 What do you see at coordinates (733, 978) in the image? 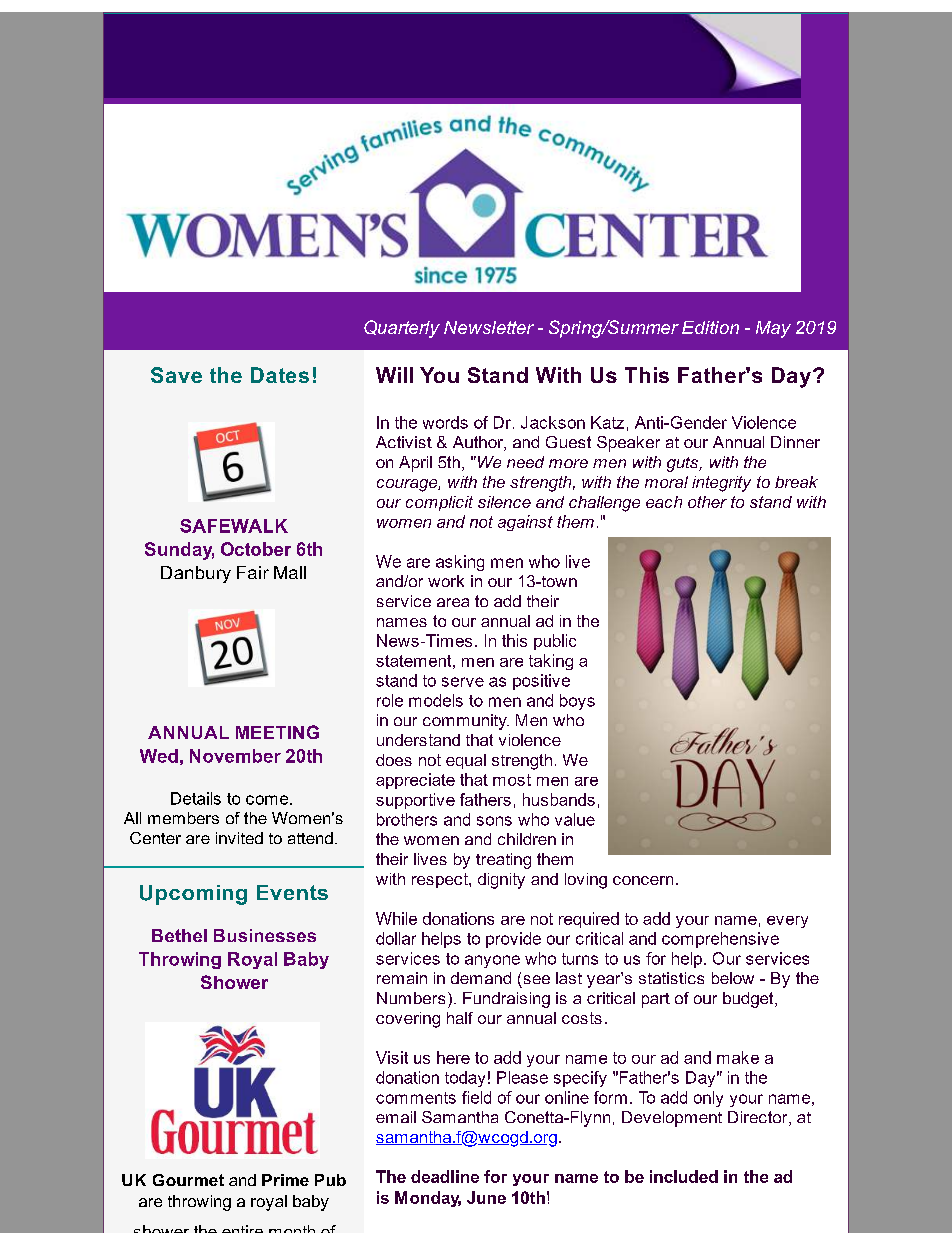
I see `below` at bounding box center [733, 978].
